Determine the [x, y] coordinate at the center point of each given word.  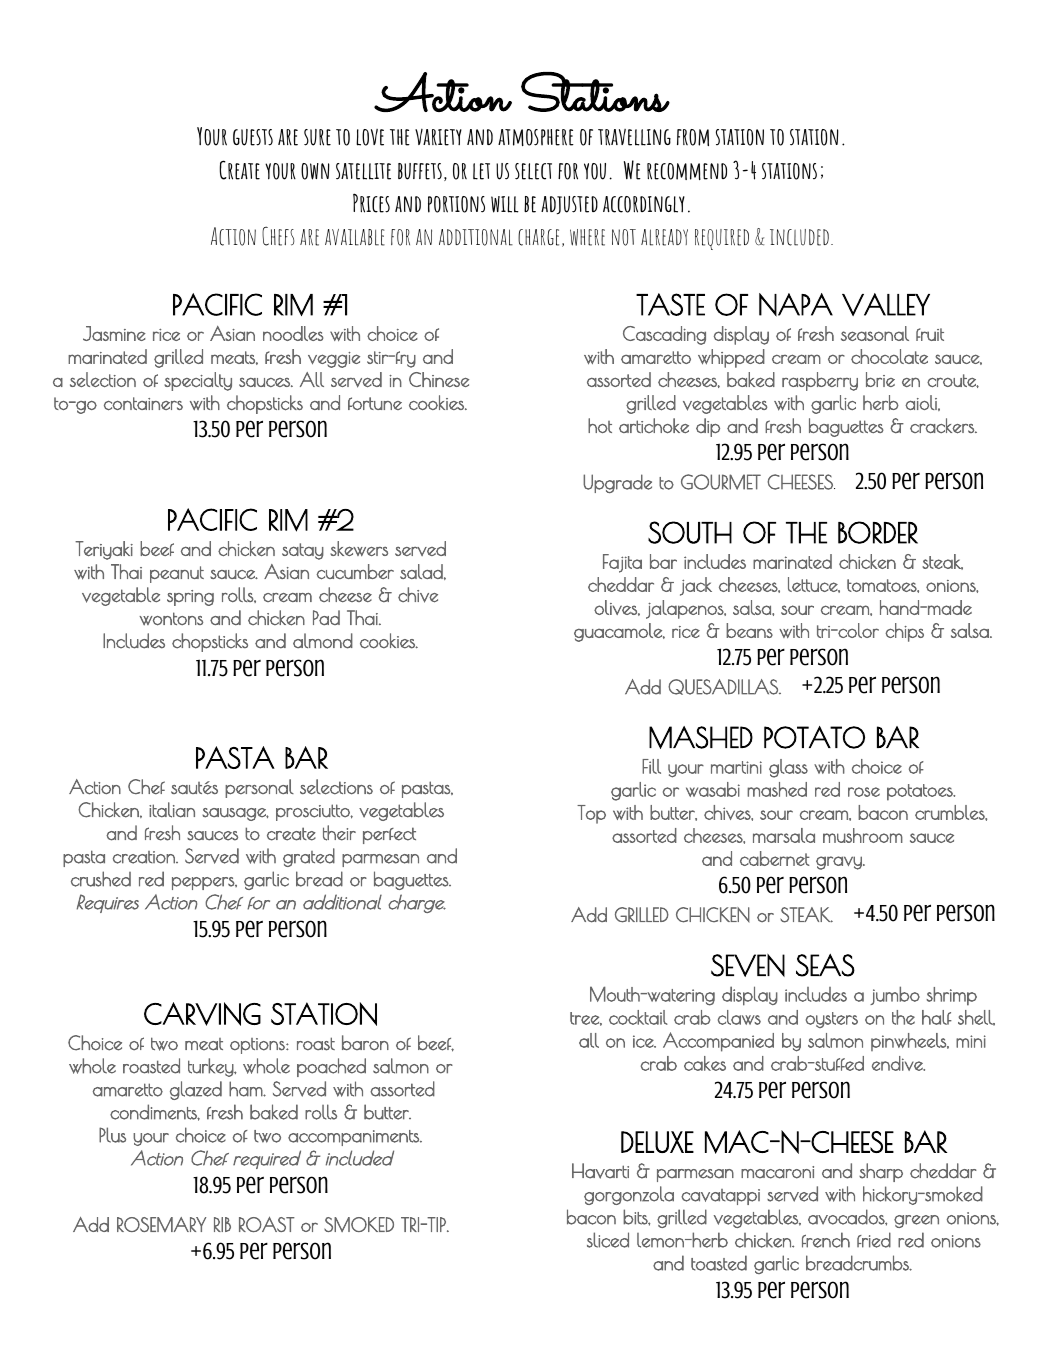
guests [253, 137]
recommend [687, 171]
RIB [222, 1224]
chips [904, 632]
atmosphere [536, 137]
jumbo [895, 995]
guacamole [619, 632]
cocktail [638, 1017]
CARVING [202, 1014]
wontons [171, 619]
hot [600, 425]
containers [143, 404]
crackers [943, 426]
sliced [608, 1240]
